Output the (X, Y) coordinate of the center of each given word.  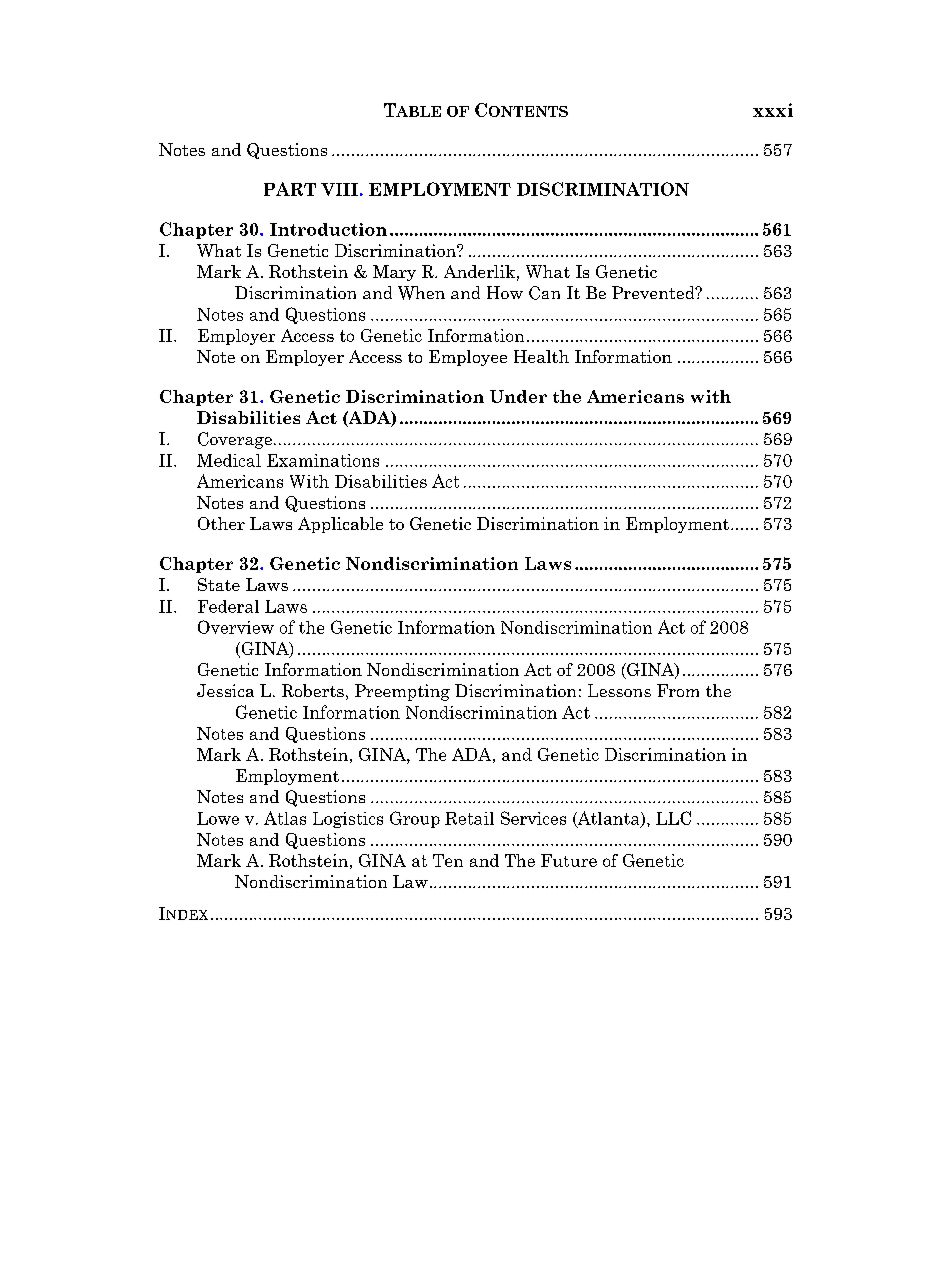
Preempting (402, 692)
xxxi (773, 110)
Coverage (235, 440)
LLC (673, 818)
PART (290, 189)
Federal (228, 606)
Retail (469, 818)
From (678, 690)
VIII (339, 189)
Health (541, 356)
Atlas (285, 818)
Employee (468, 358)
